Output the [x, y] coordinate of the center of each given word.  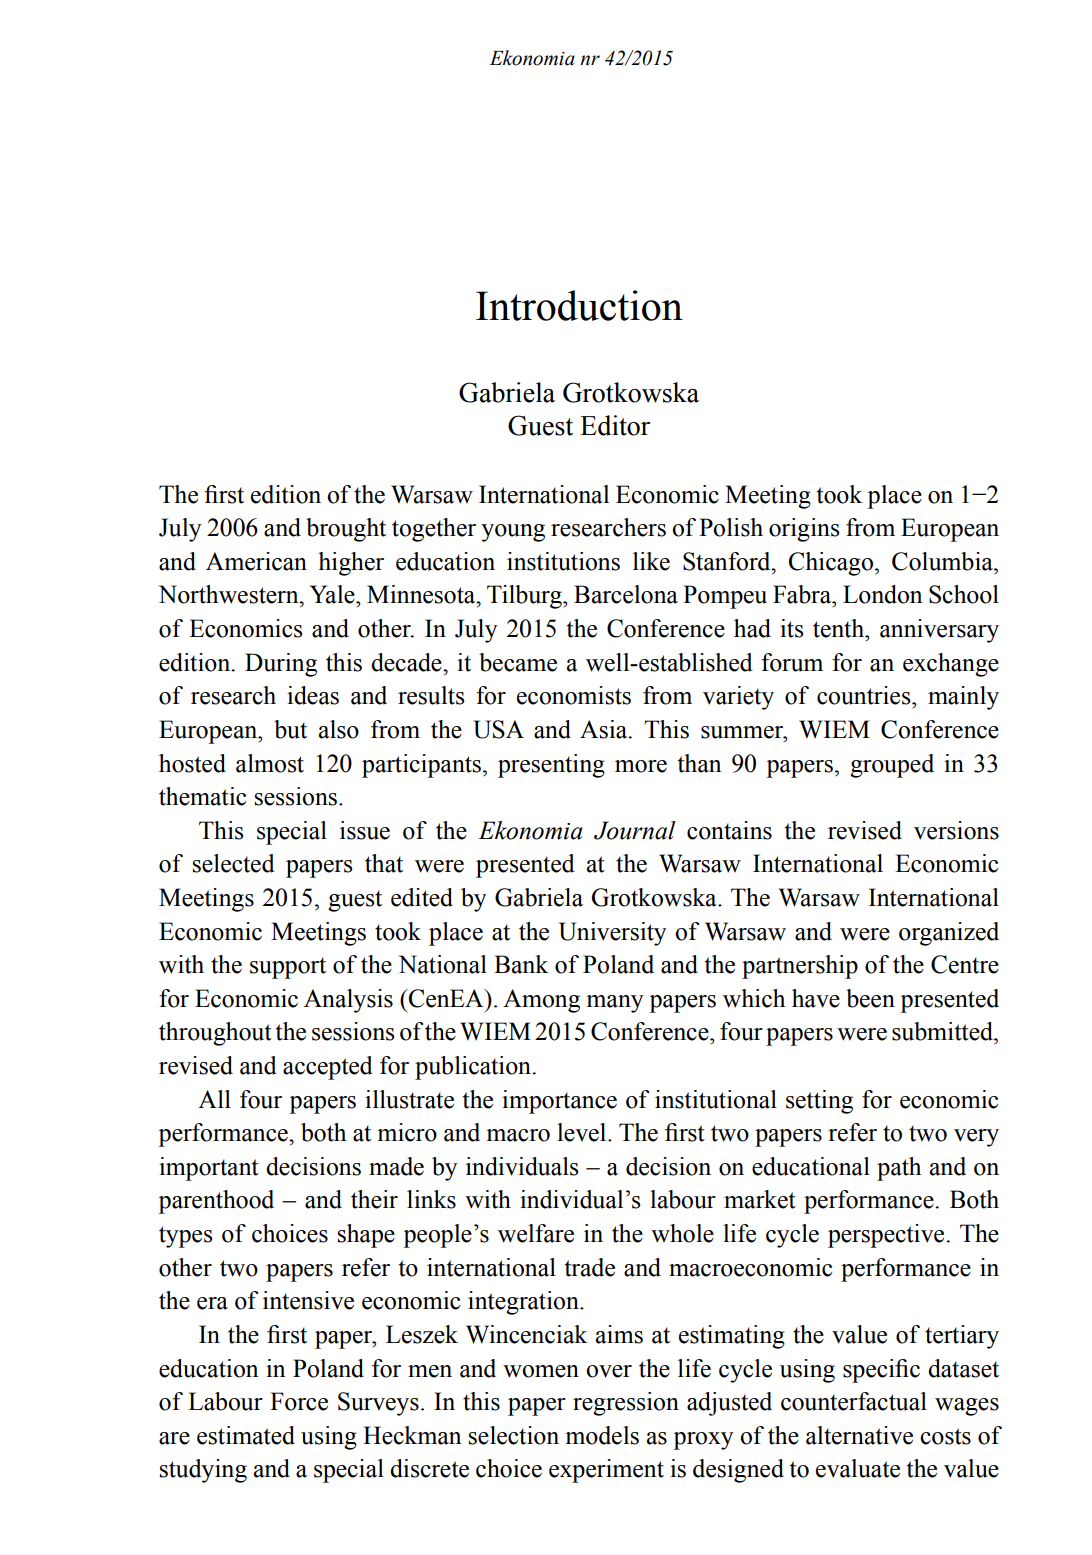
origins [804, 530]
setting [819, 1102]
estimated [246, 1435]
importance [559, 1102]
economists [574, 695]
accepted [328, 1068]
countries [865, 695]
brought [346, 530]
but [290, 729]
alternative [859, 1435]
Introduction [579, 305]
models [602, 1435]
